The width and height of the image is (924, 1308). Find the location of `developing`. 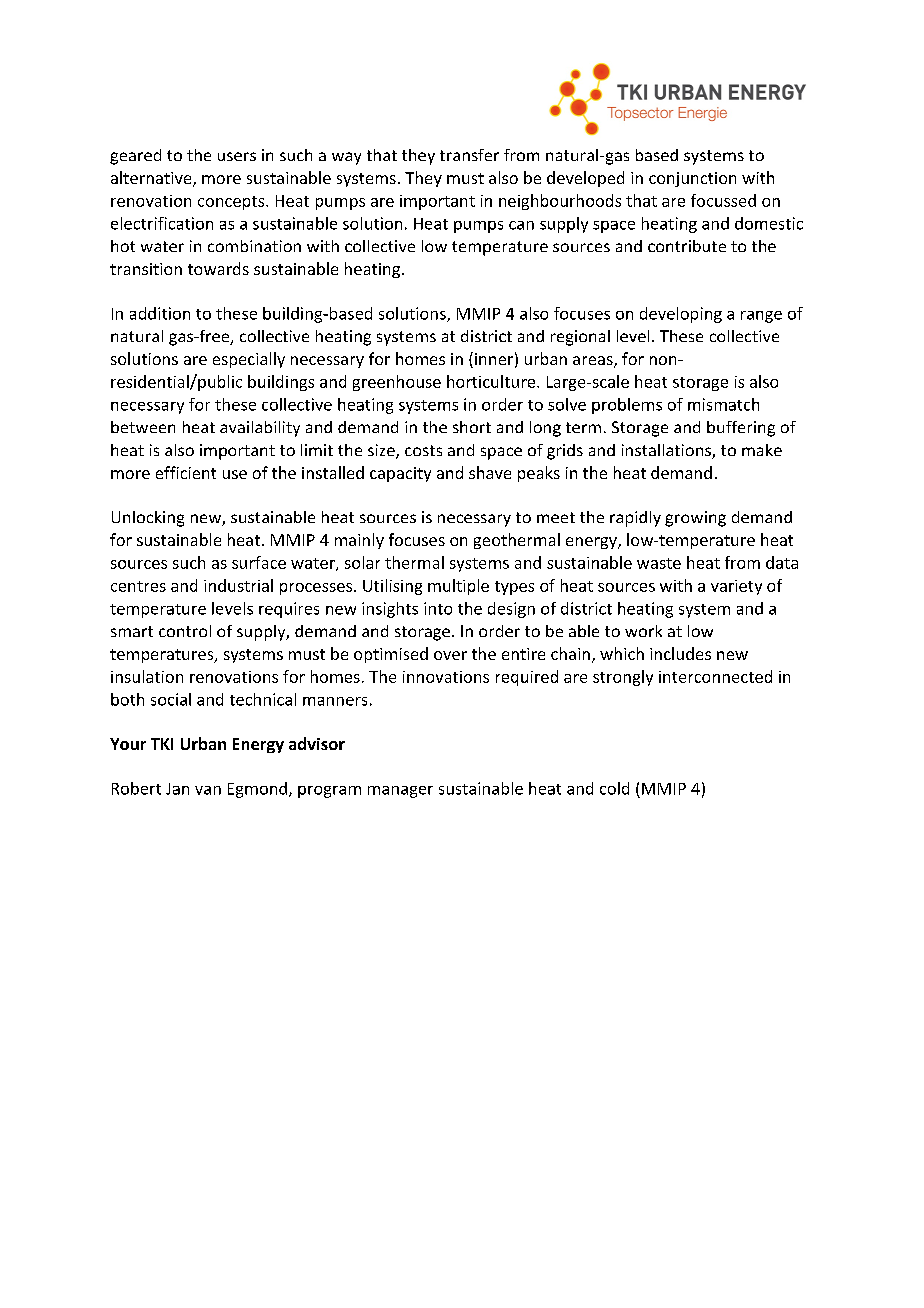

developing is located at coordinates (681, 315).
